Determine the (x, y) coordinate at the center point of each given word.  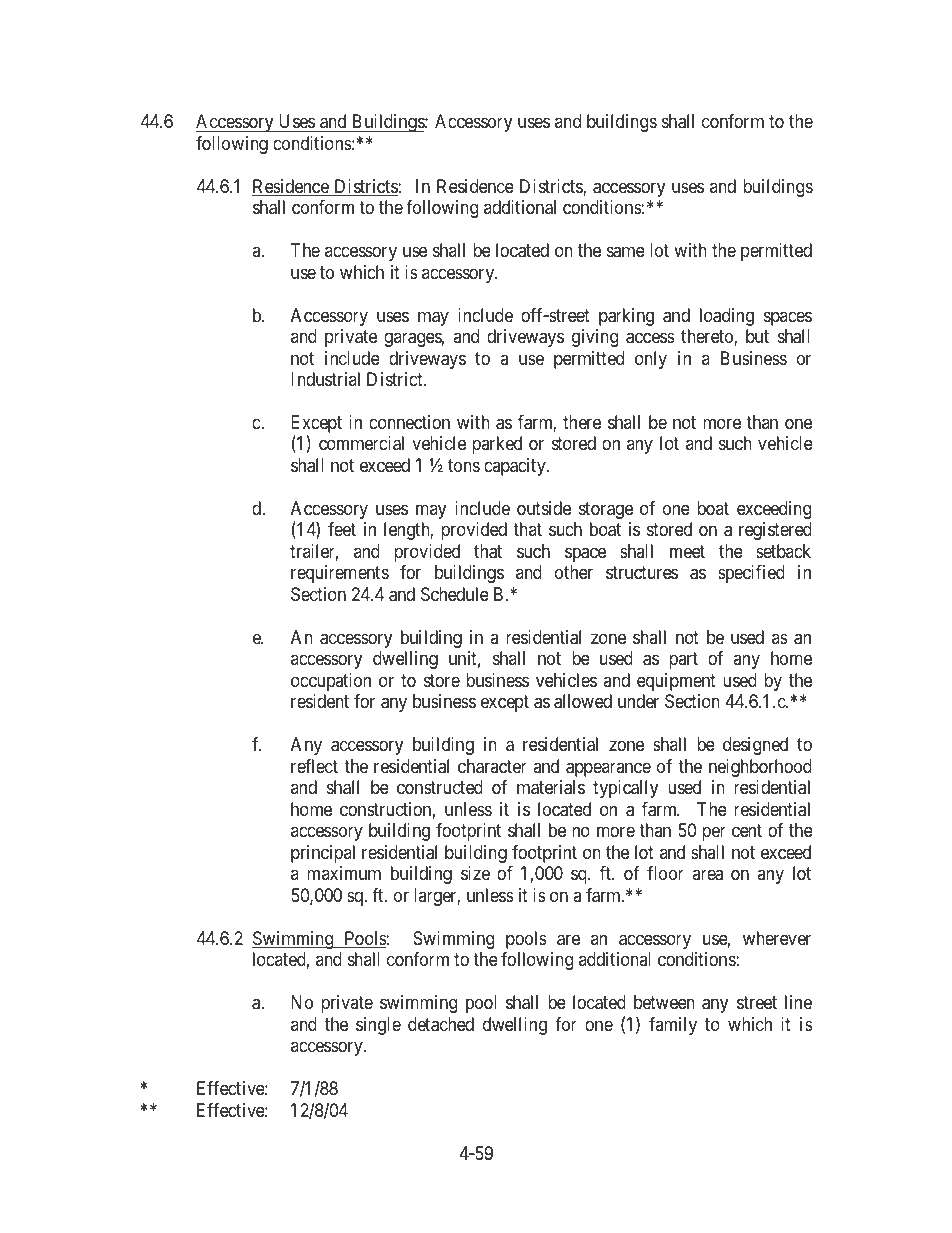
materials (551, 787)
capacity (516, 467)
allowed (583, 701)
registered (775, 531)
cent (747, 830)
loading (727, 317)
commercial (361, 443)
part (683, 661)
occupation (331, 682)
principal (323, 854)
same (626, 252)
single (378, 1026)
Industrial (325, 379)
